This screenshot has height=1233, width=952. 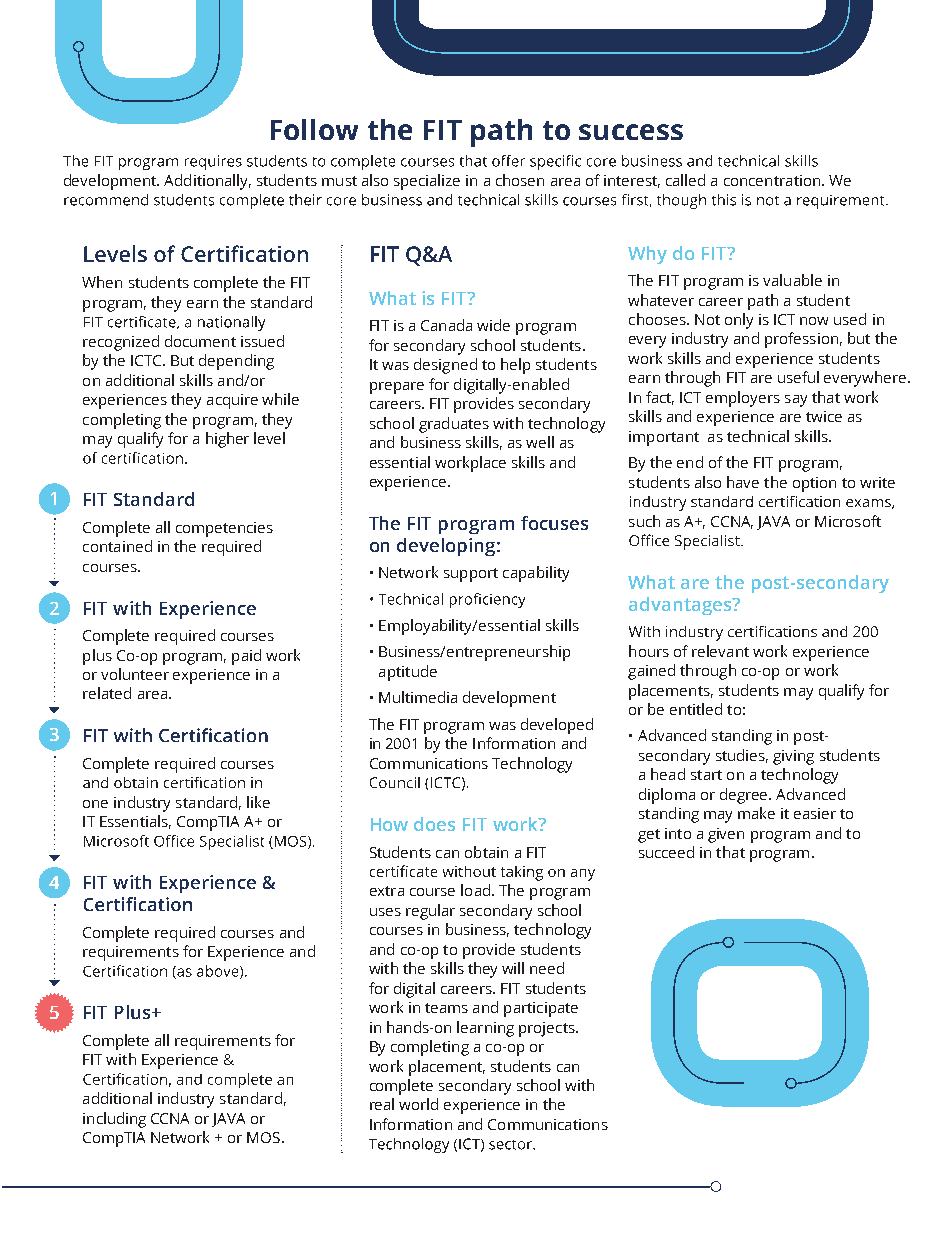 I want to click on degree, so click(x=745, y=796).
